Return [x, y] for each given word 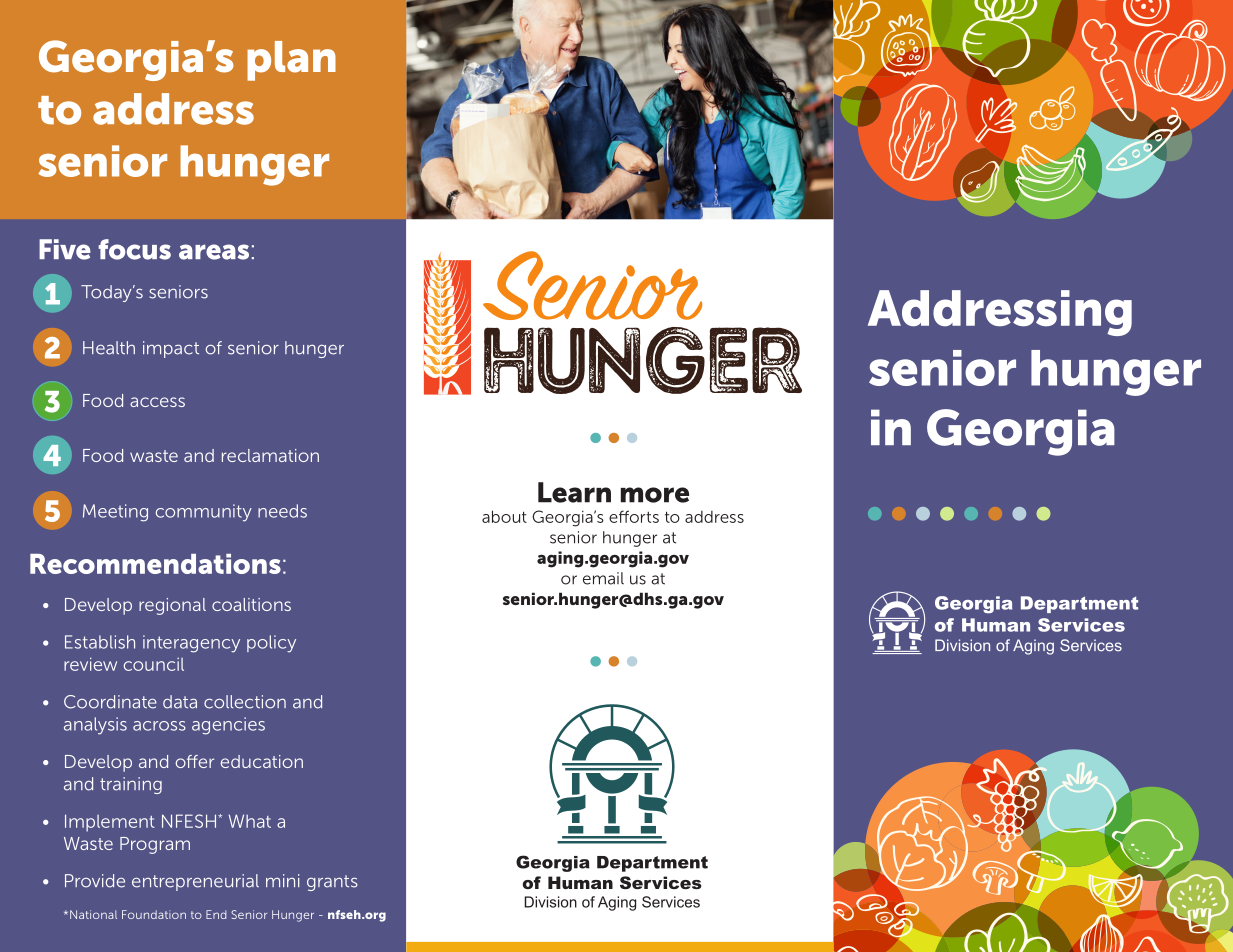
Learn [574, 492]
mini [282, 880]
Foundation [154, 914]
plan [291, 61]
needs [282, 511]
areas [214, 252]
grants [332, 883]
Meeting [115, 513]
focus [134, 249]
